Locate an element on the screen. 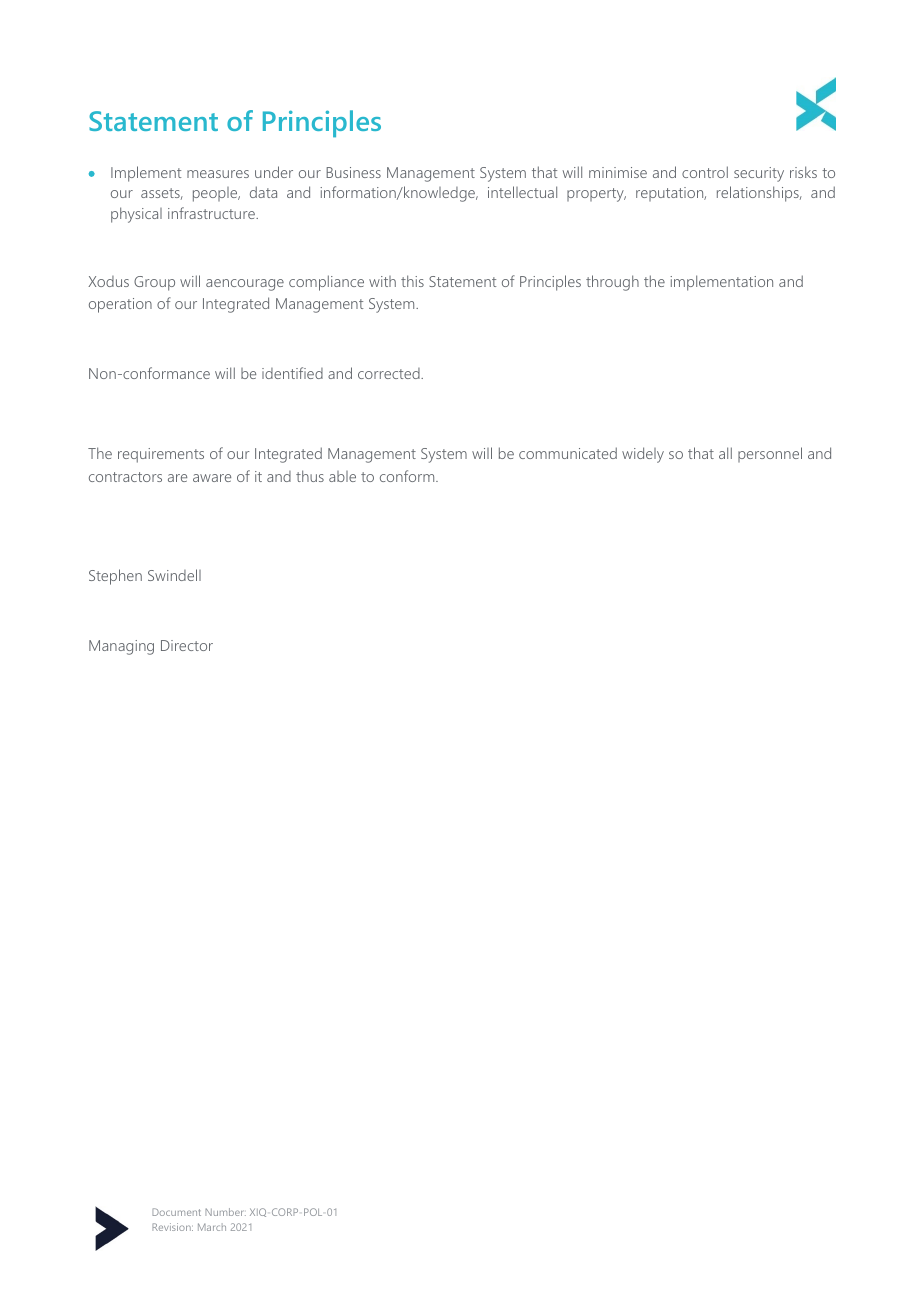 This screenshot has height=1308, width=924. March is located at coordinates (212, 1227).
